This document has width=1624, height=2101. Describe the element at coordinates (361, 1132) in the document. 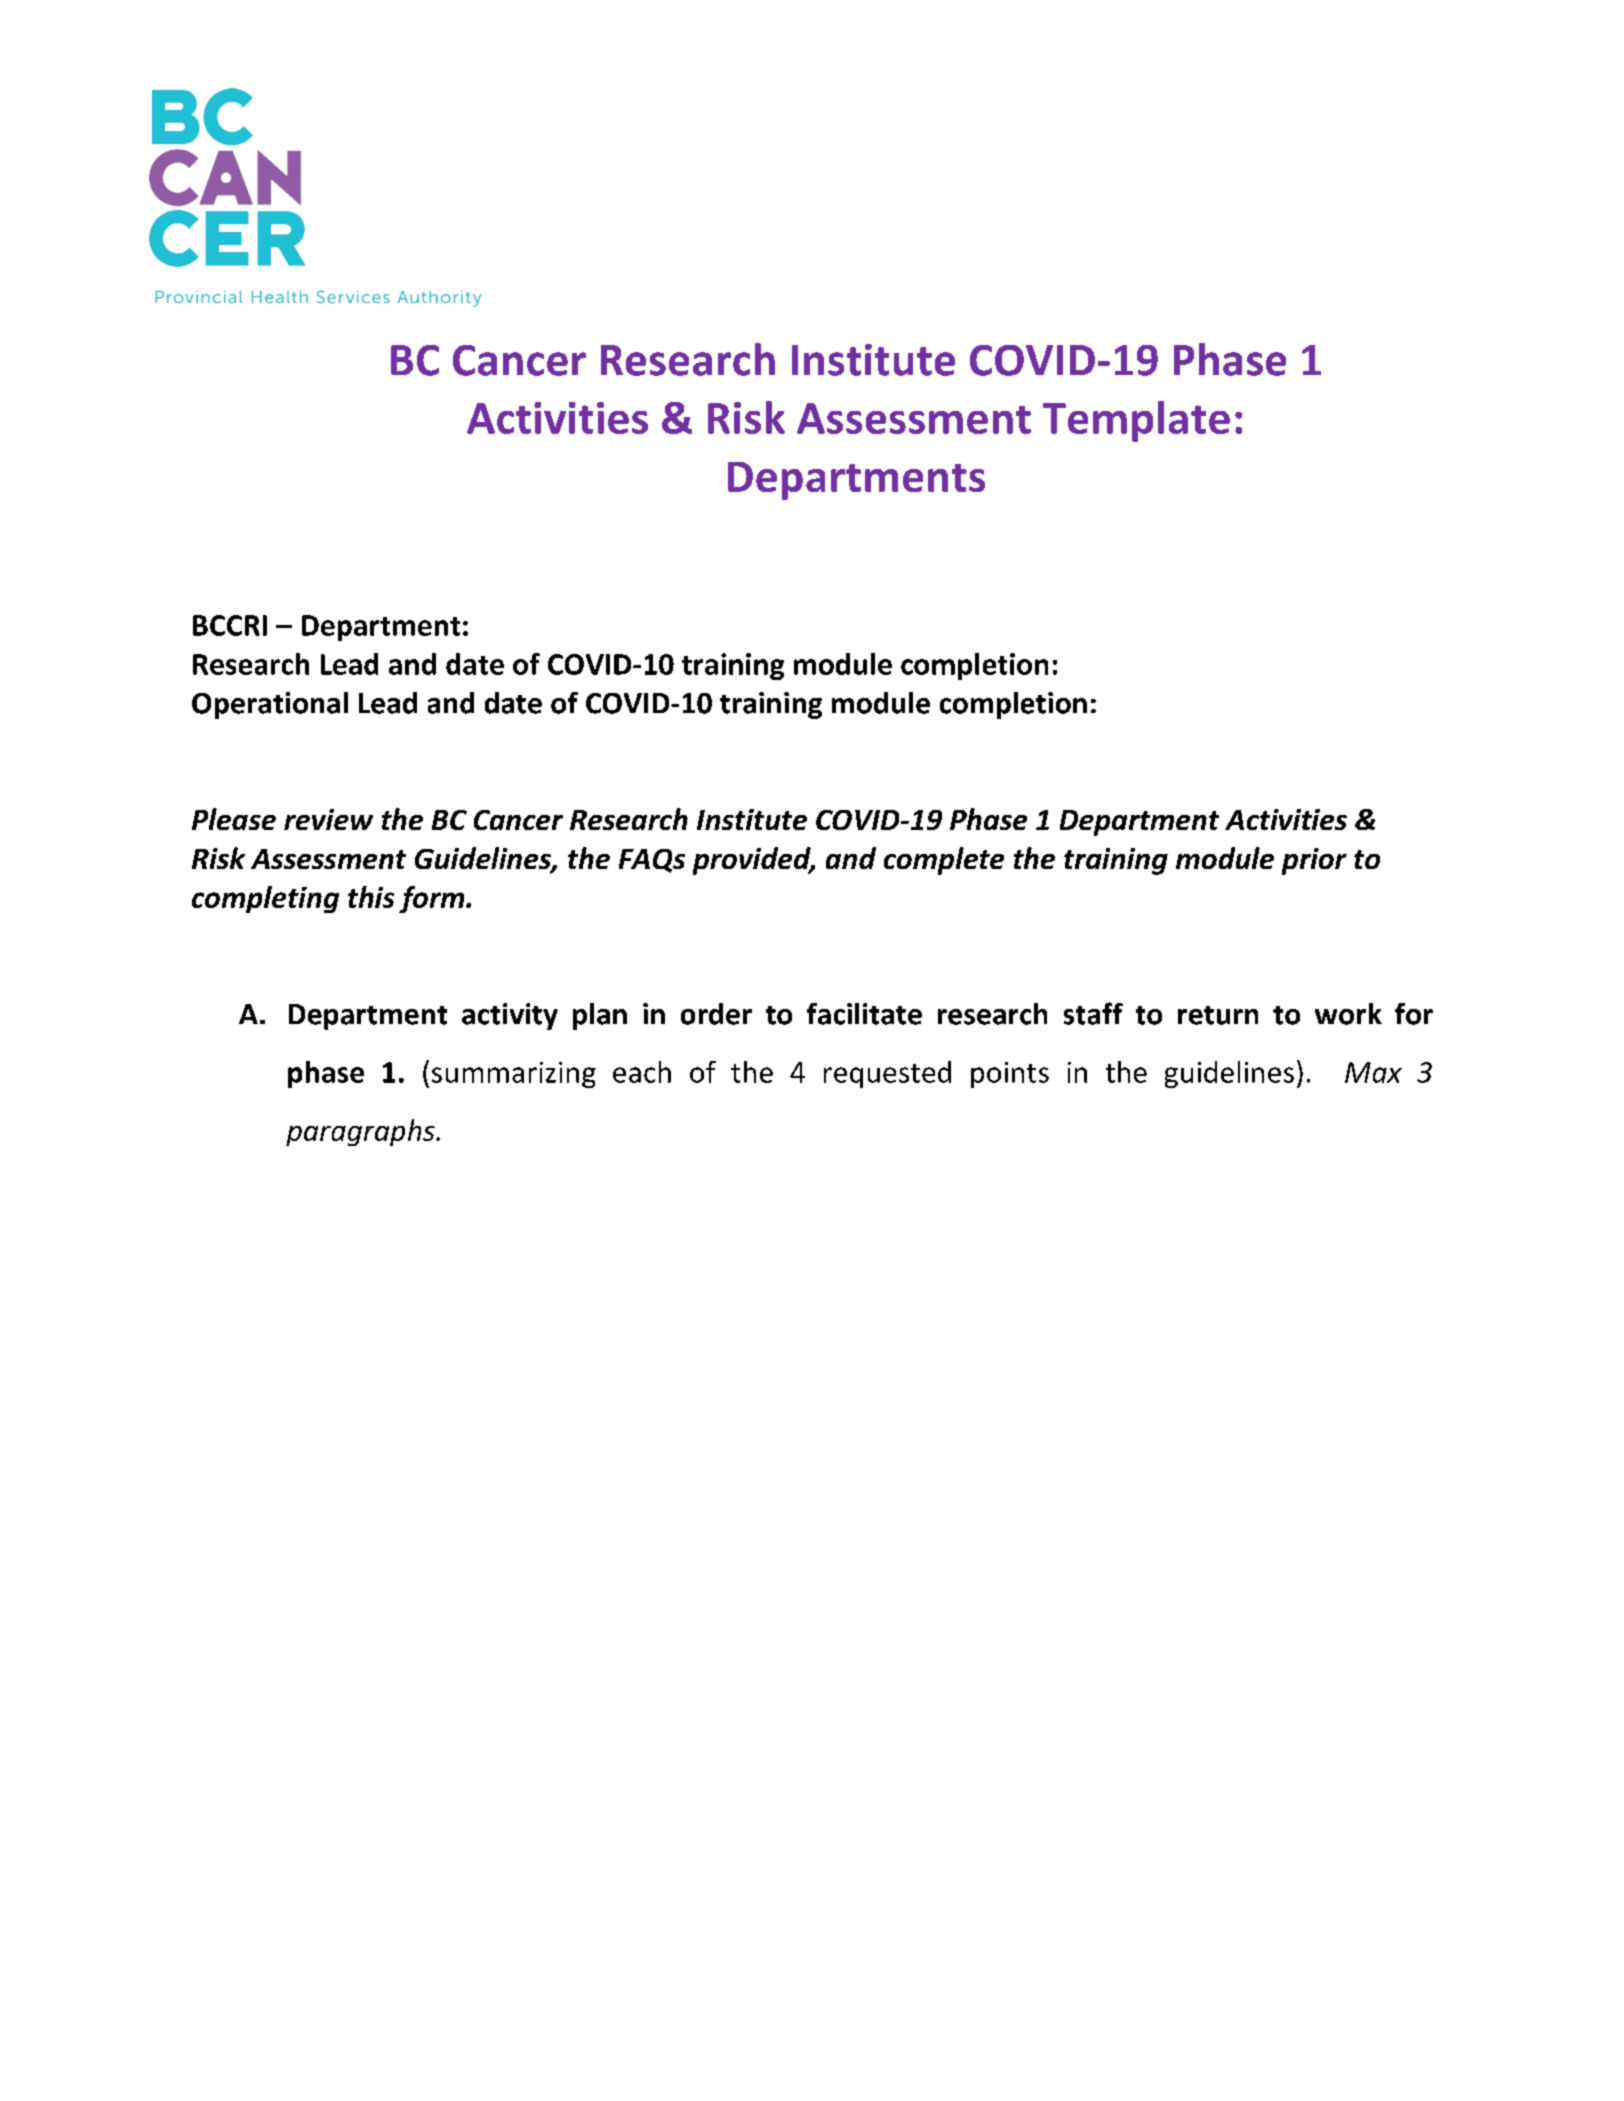

I see `paragraphs` at that location.
